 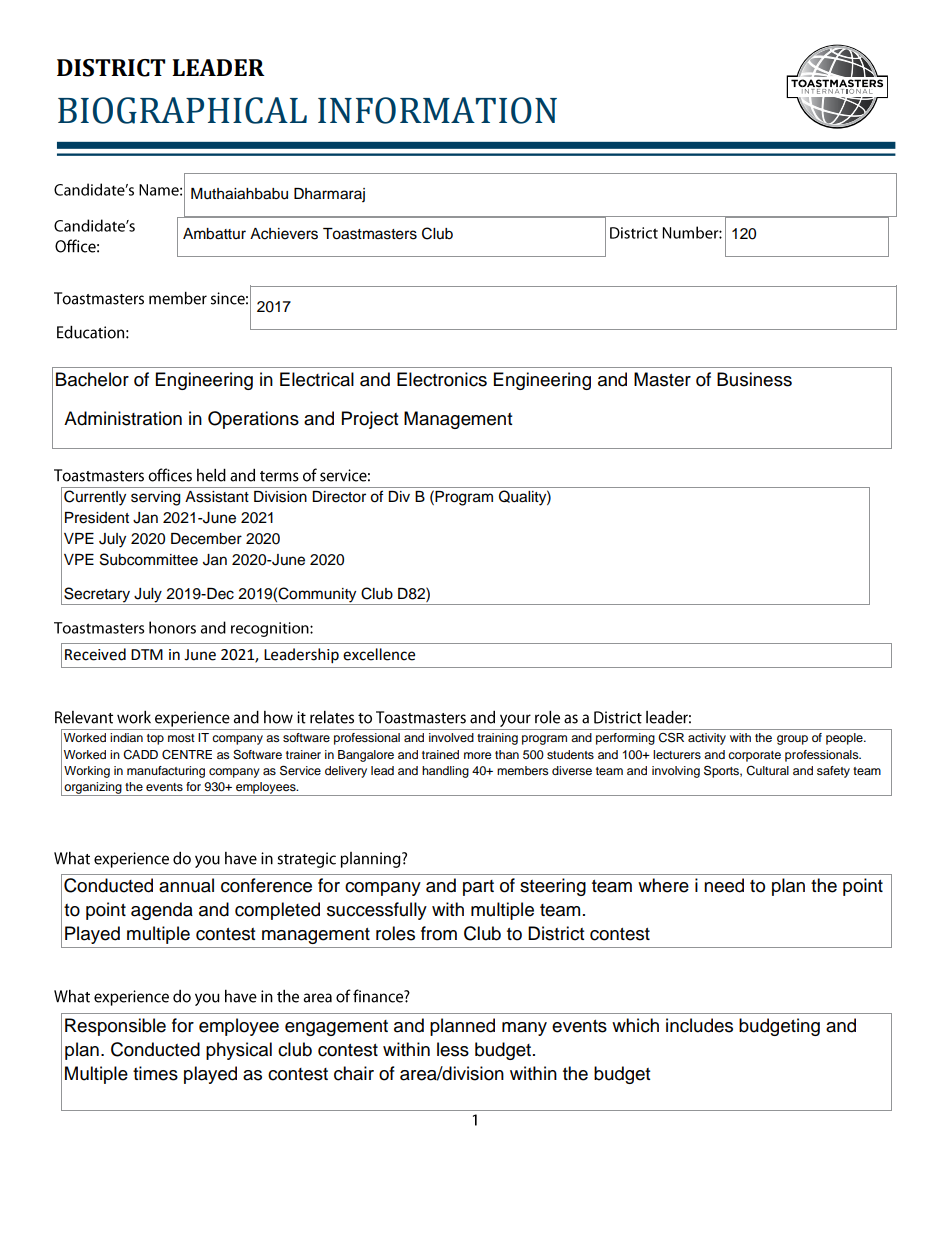 I want to click on group, so click(x=792, y=740).
